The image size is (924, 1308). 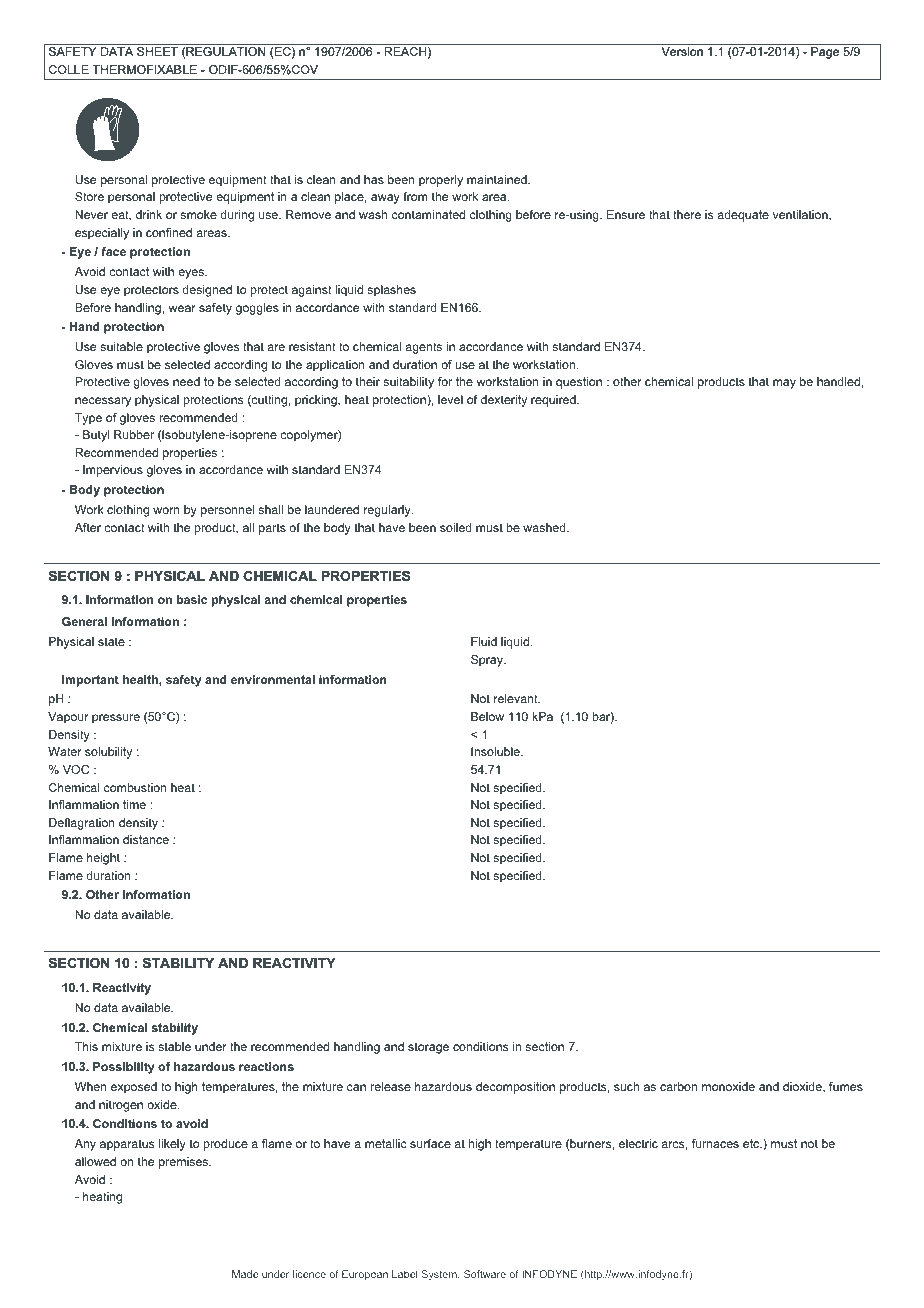 I want to click on Version, so click(x=682, y=51).
